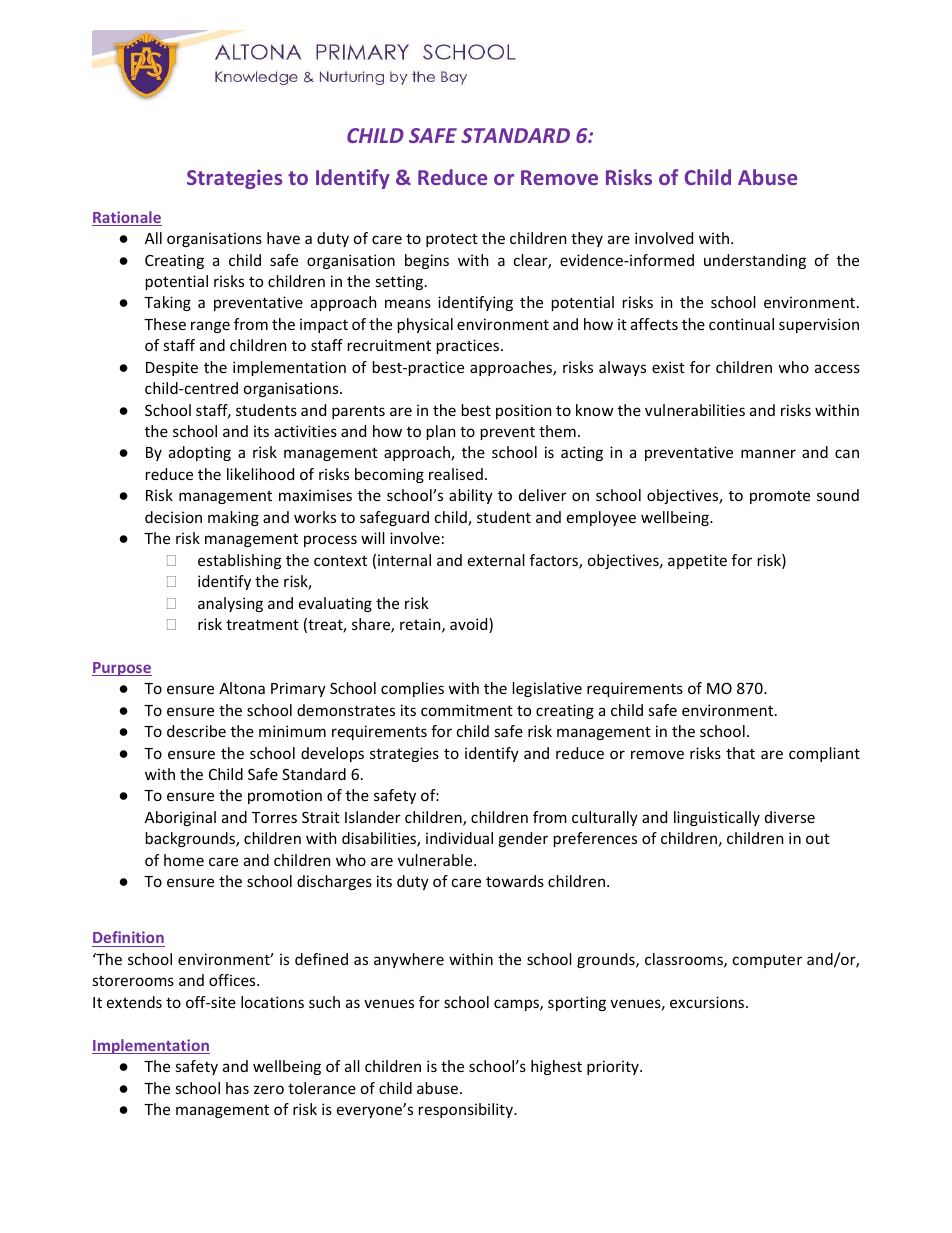 Image resolution: width=952 pixels, height=1233 pixels. I want to click on has, so click(237, 1088).
